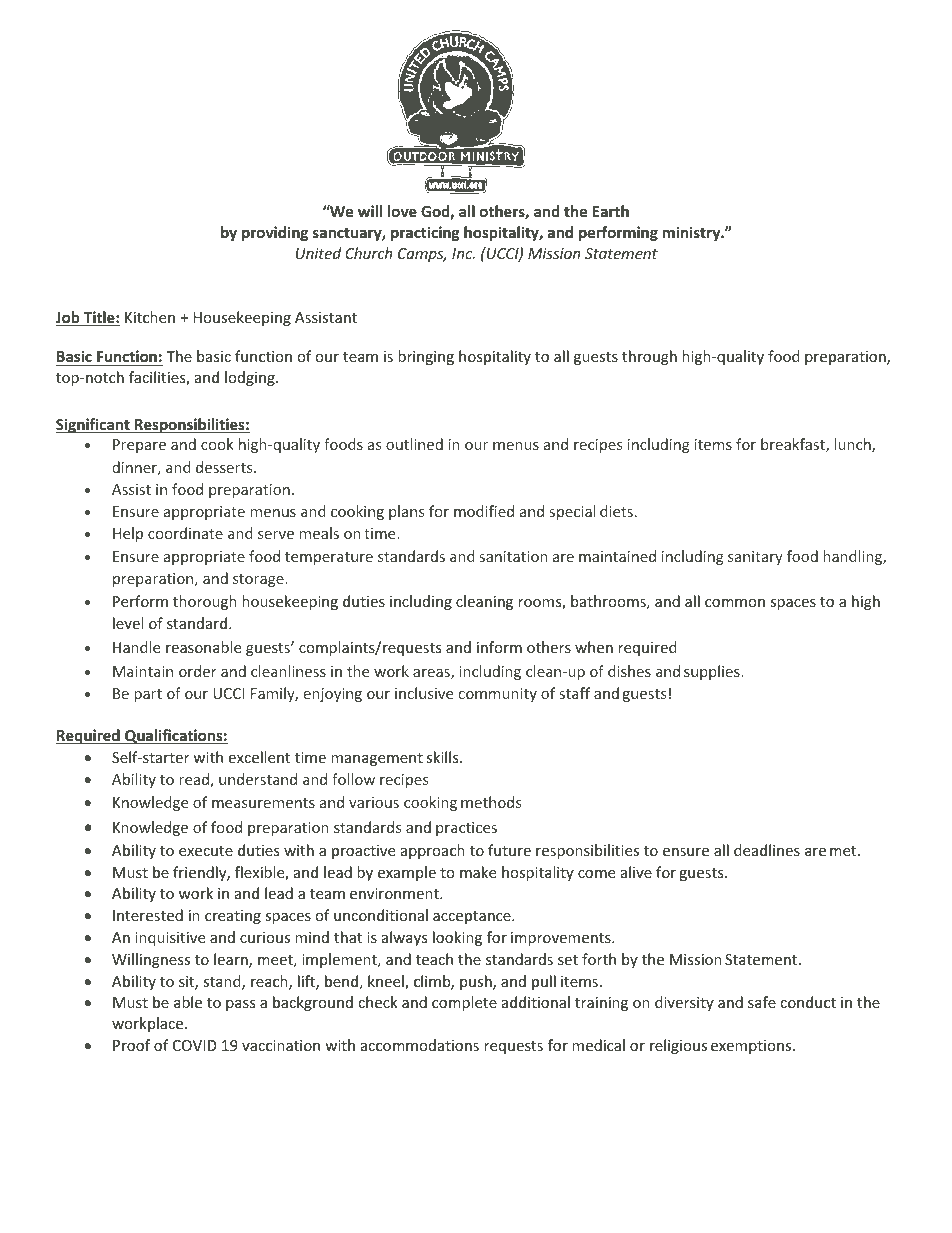  What do you see at coordinates (128, 623) in the screenshot?
I see `level` at bounding box center [128, 623].
